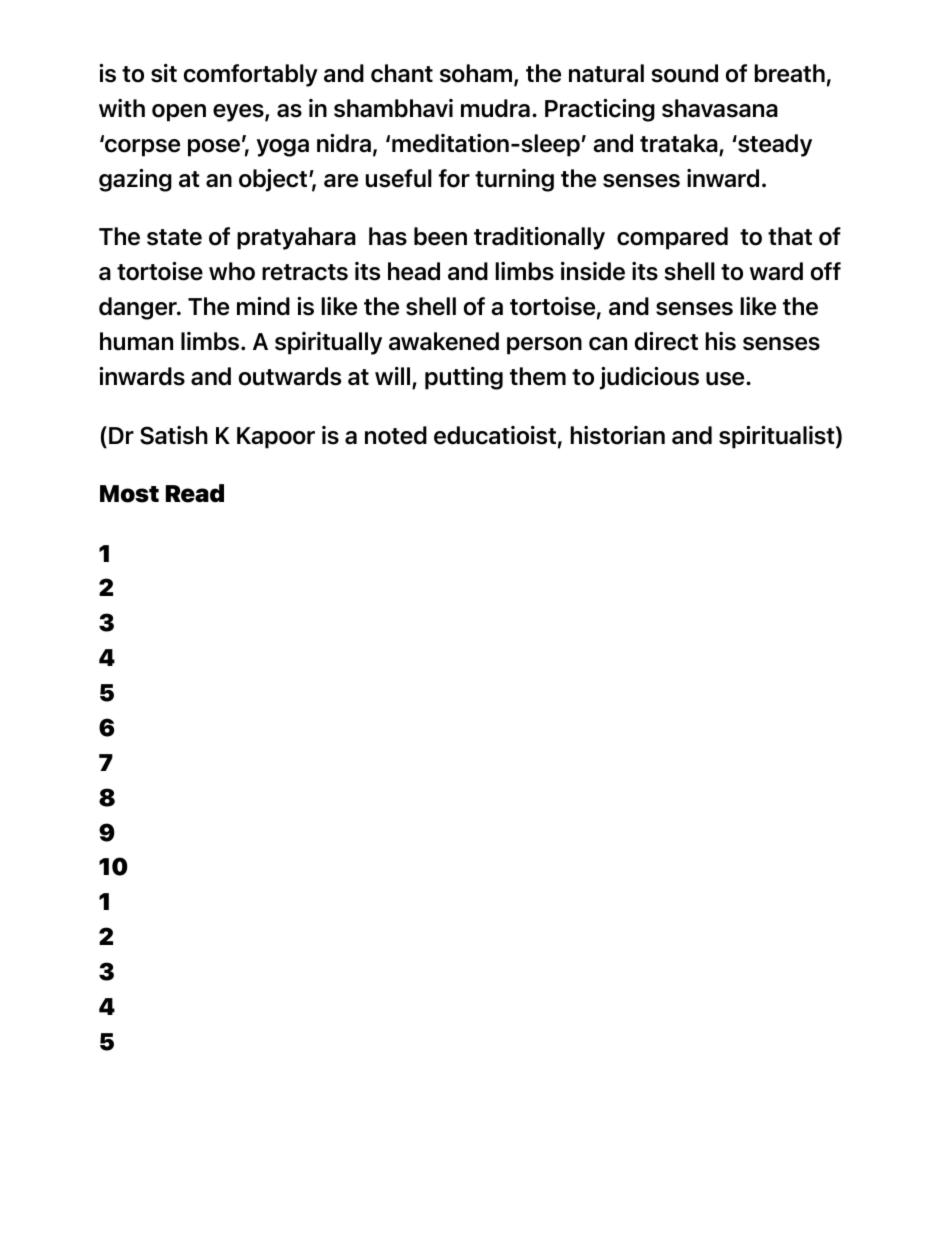 The width and height of the screenshot is (952, 1233). I want to click on awakened, so click(444, 341).
